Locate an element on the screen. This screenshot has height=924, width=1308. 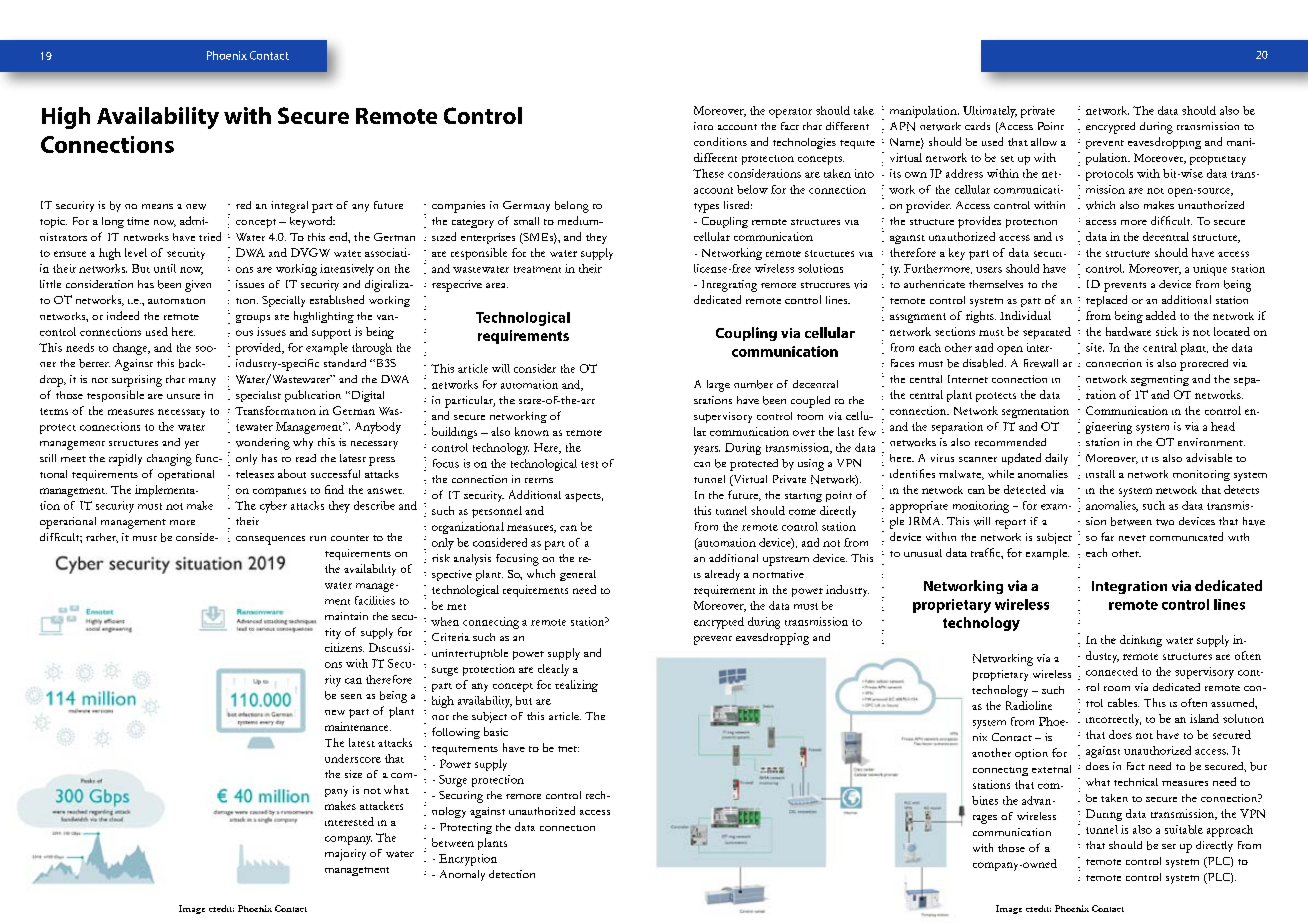
Anomaly is located at coordinates (462, 875).
